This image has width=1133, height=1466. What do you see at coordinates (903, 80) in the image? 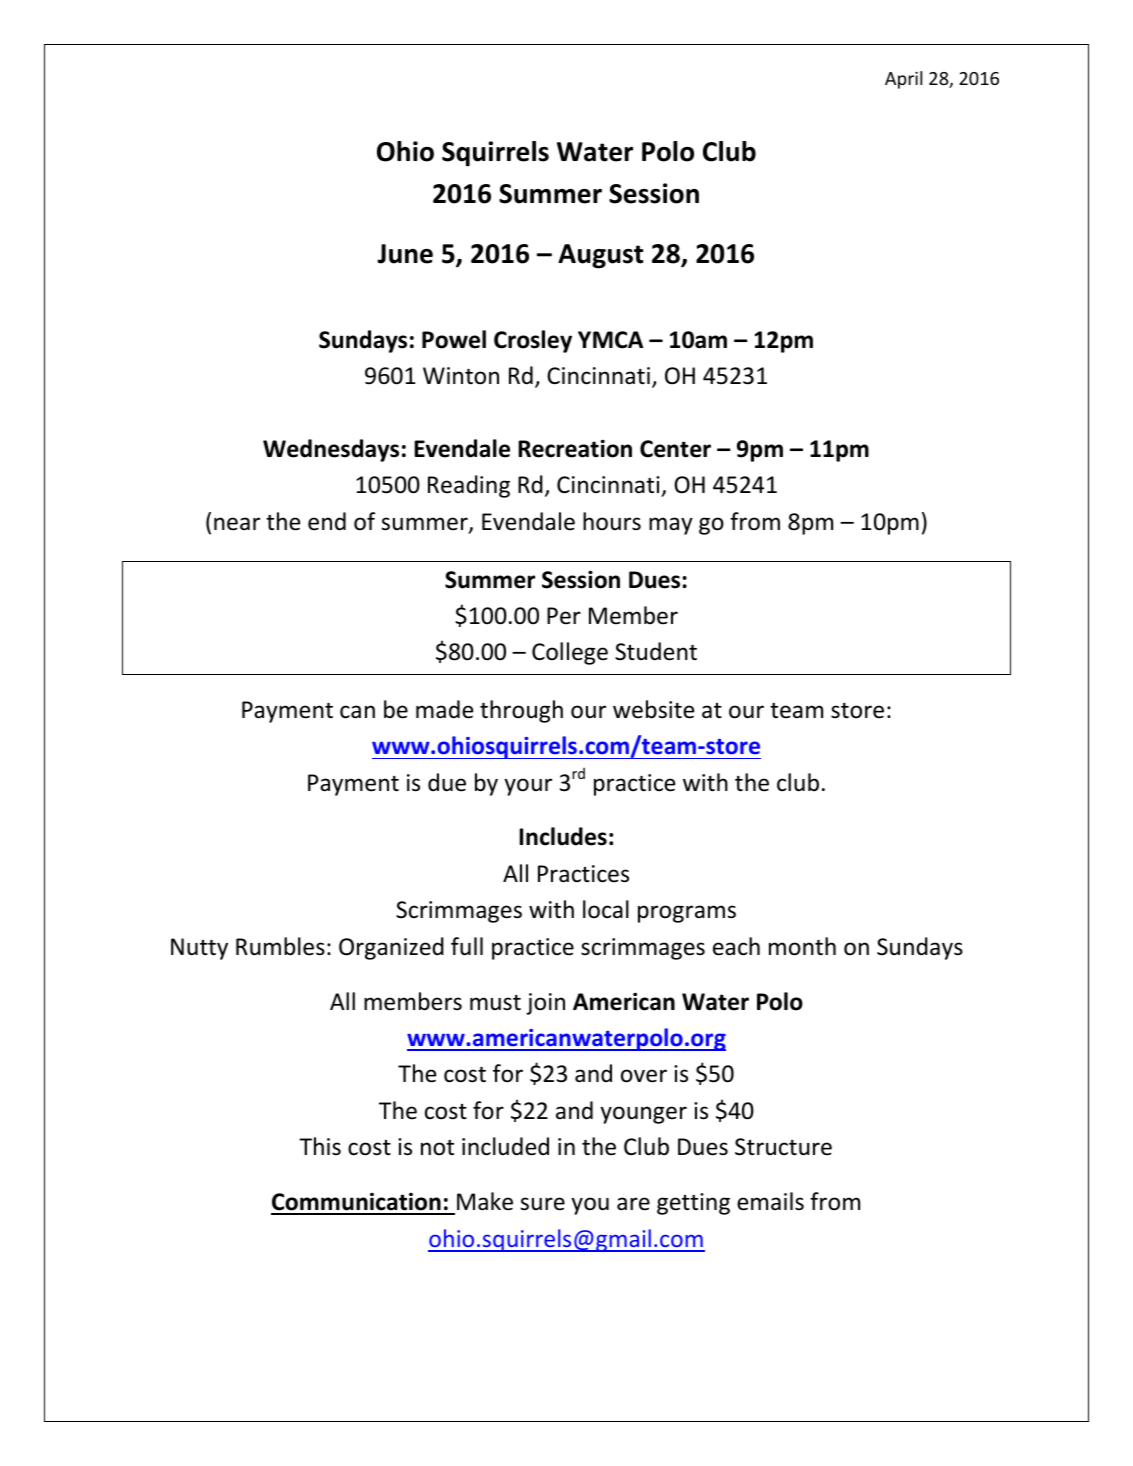
I see `April` at bounding box center [903, 80].
